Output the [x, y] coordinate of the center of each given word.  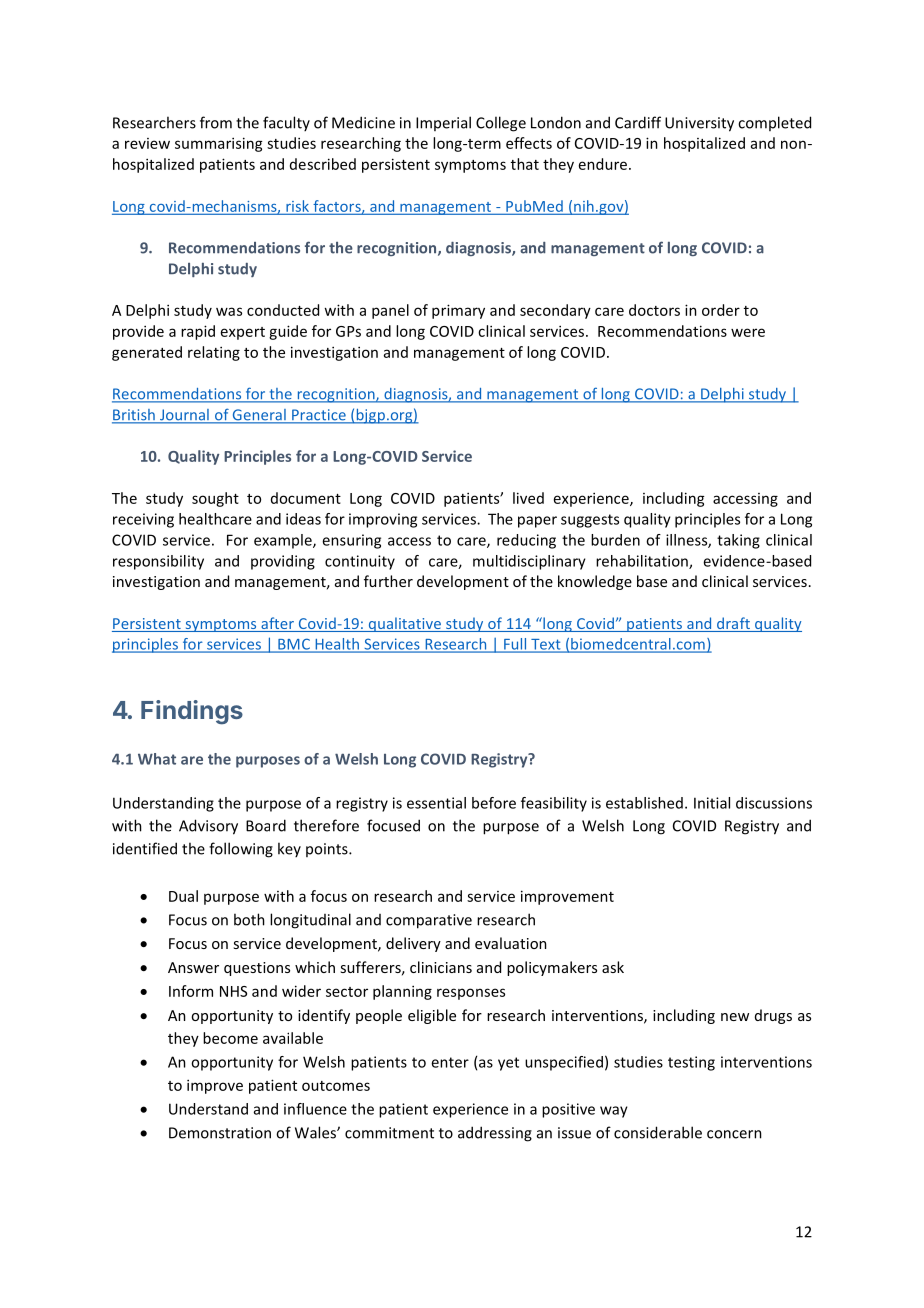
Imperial [443, 123]
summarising [219, 144]
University [699, 124]
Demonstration [220, 1133]
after [277, 624]
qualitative [404, 624]
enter [450, 1062]
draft [733, 624]
